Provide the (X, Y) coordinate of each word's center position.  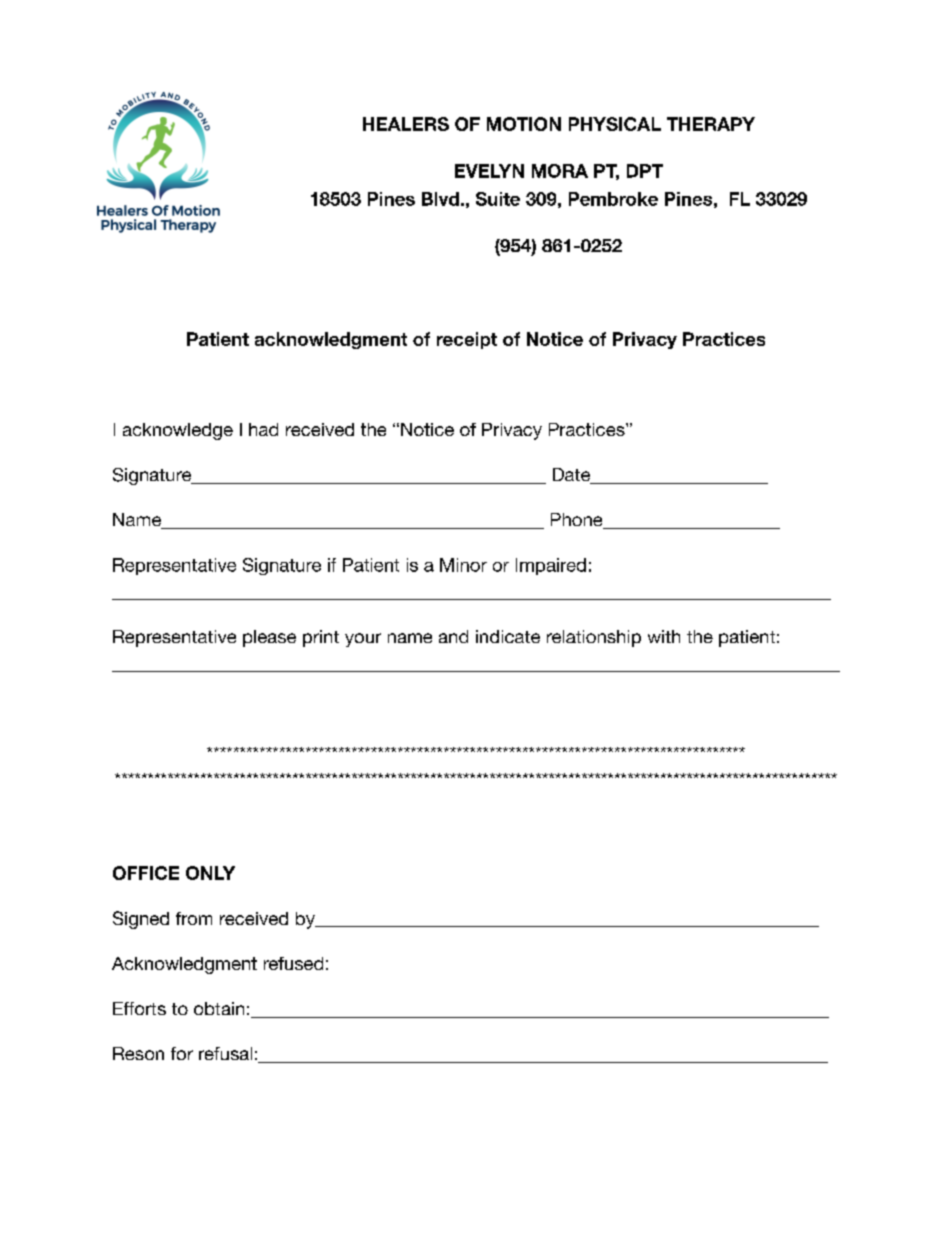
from (194, 918)
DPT (645, 171)
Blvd (440, 199)
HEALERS (406, 124)
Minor (463, 565)
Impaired (551, 566)
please (269, 638)
